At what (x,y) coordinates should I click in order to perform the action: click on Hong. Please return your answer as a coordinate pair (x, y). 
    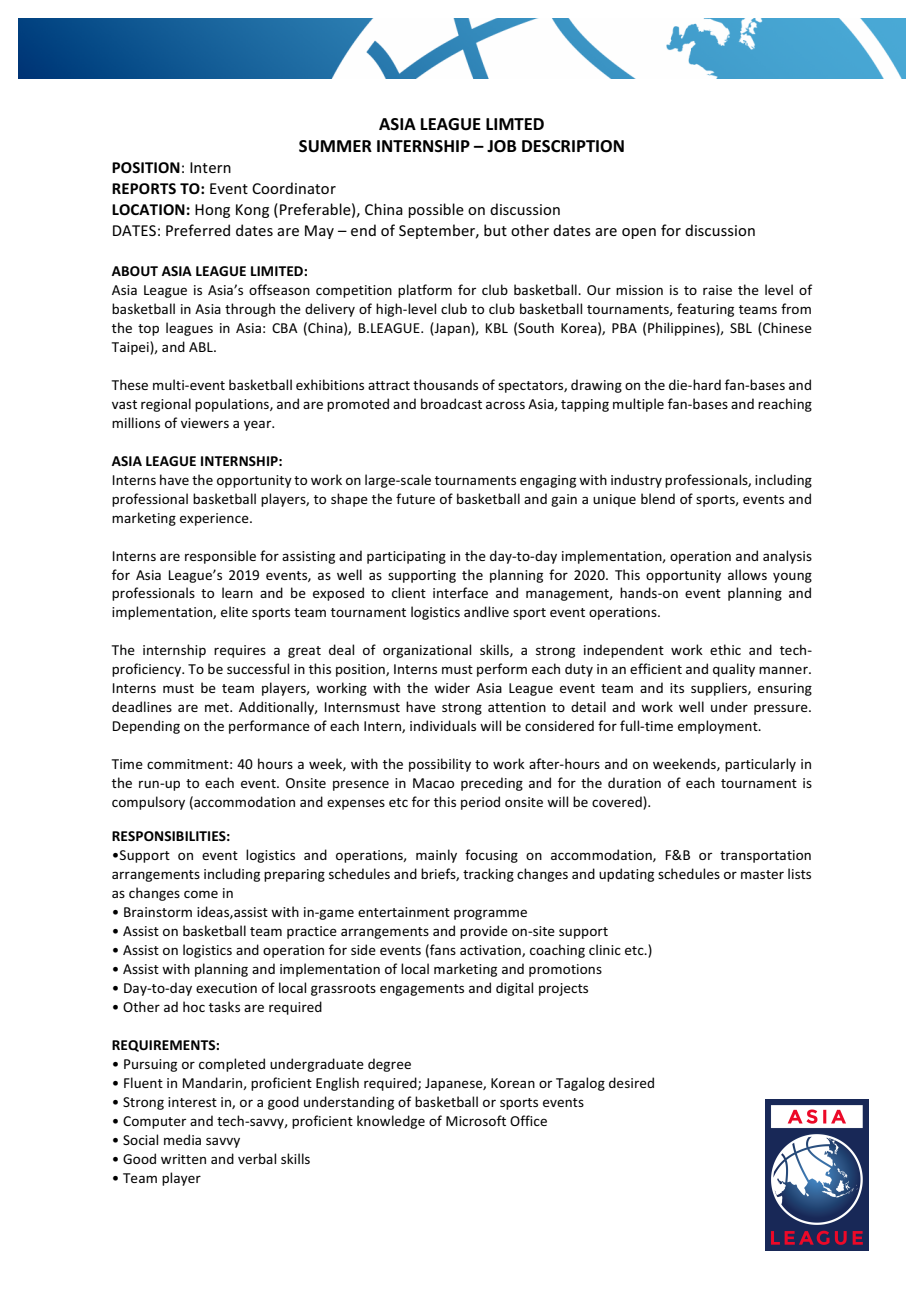
    Looking at the image, I should click on (212, 211).
